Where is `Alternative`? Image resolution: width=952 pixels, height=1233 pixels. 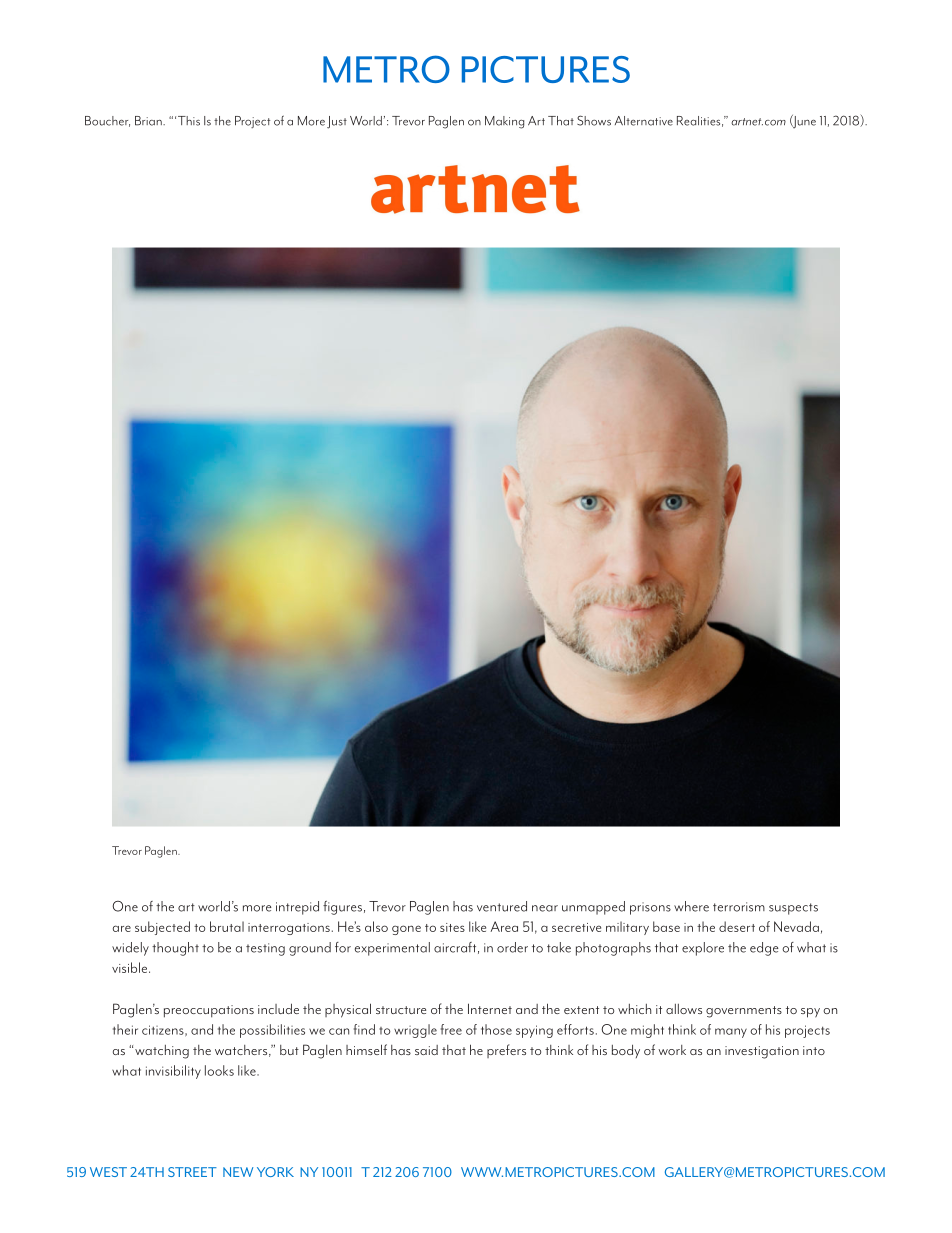
Alternative is located at coordinates (644, 121).
